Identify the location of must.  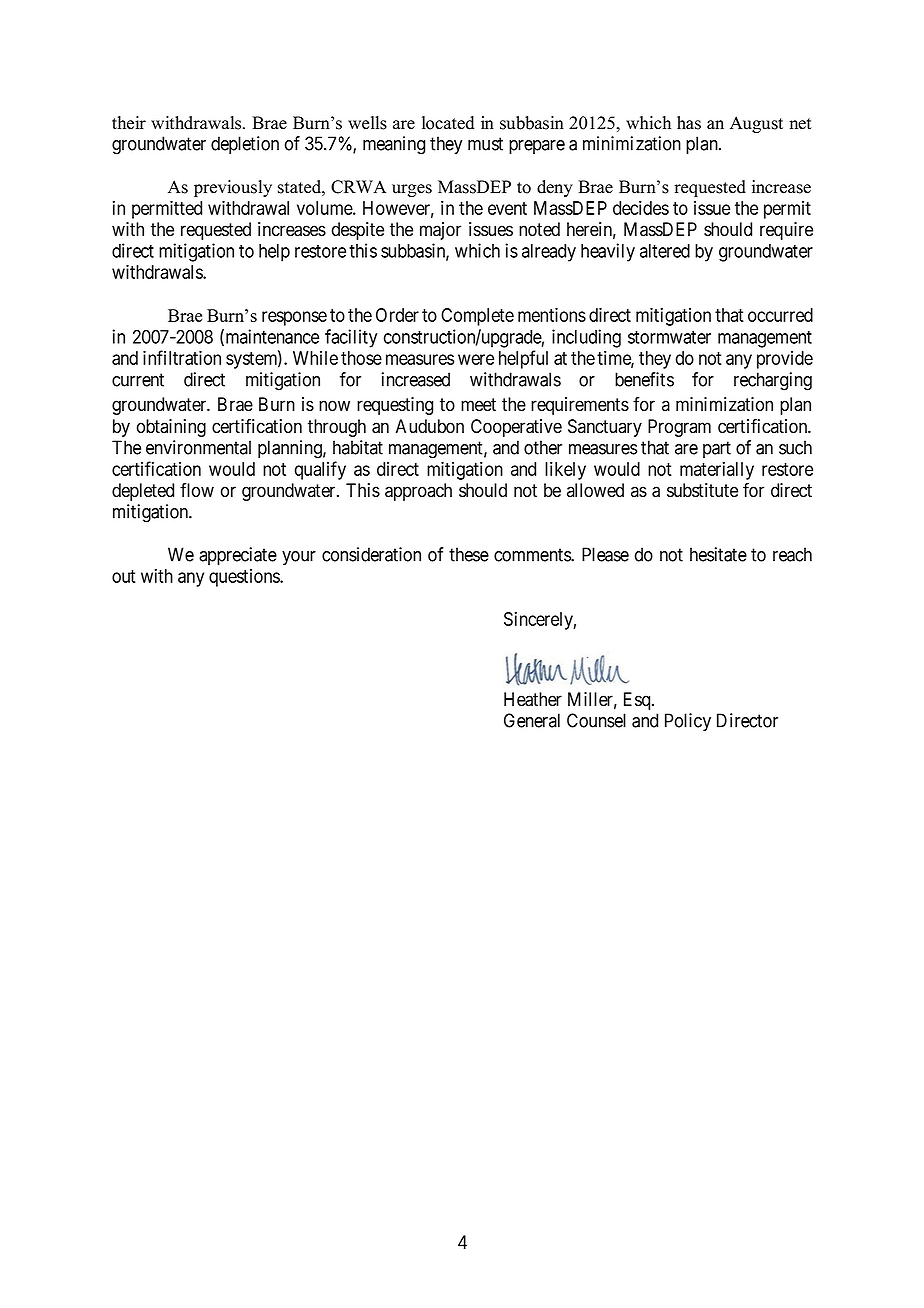
(485, 144).
